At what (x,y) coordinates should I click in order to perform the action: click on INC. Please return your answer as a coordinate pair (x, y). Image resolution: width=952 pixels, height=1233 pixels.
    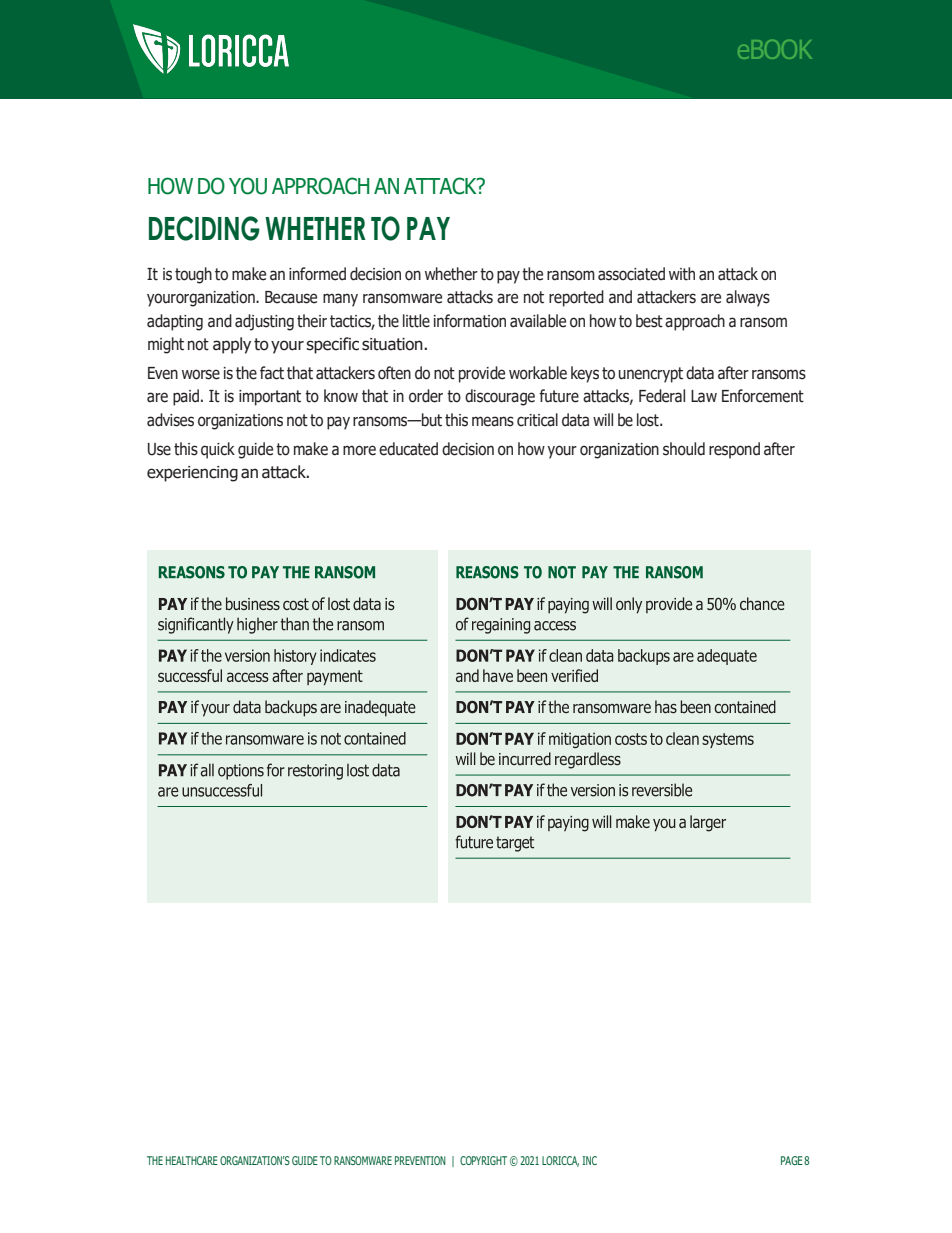
    Looking at the image, I should click on (589, 1160).
